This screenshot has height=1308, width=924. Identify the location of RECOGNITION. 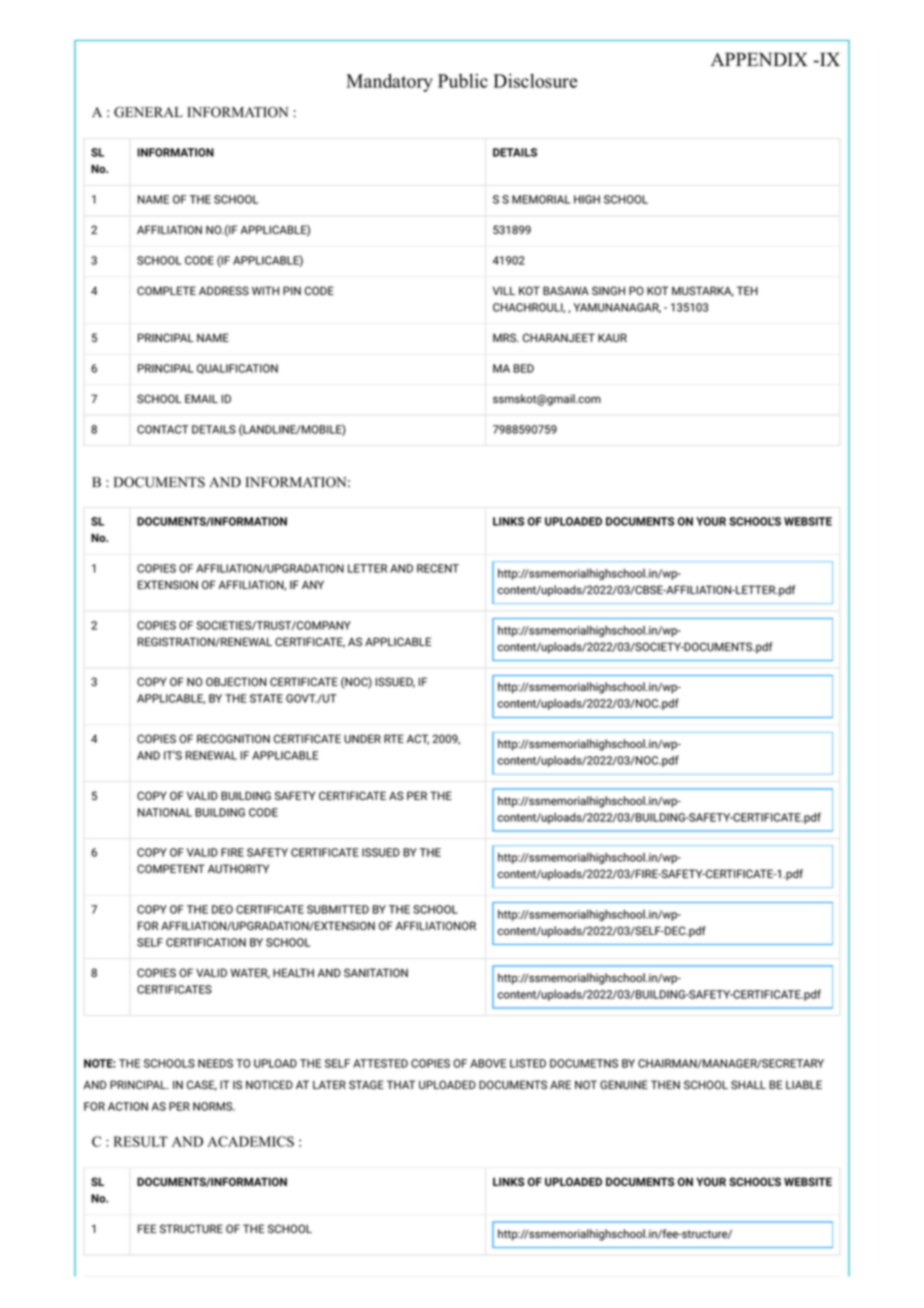
(233, 738).
